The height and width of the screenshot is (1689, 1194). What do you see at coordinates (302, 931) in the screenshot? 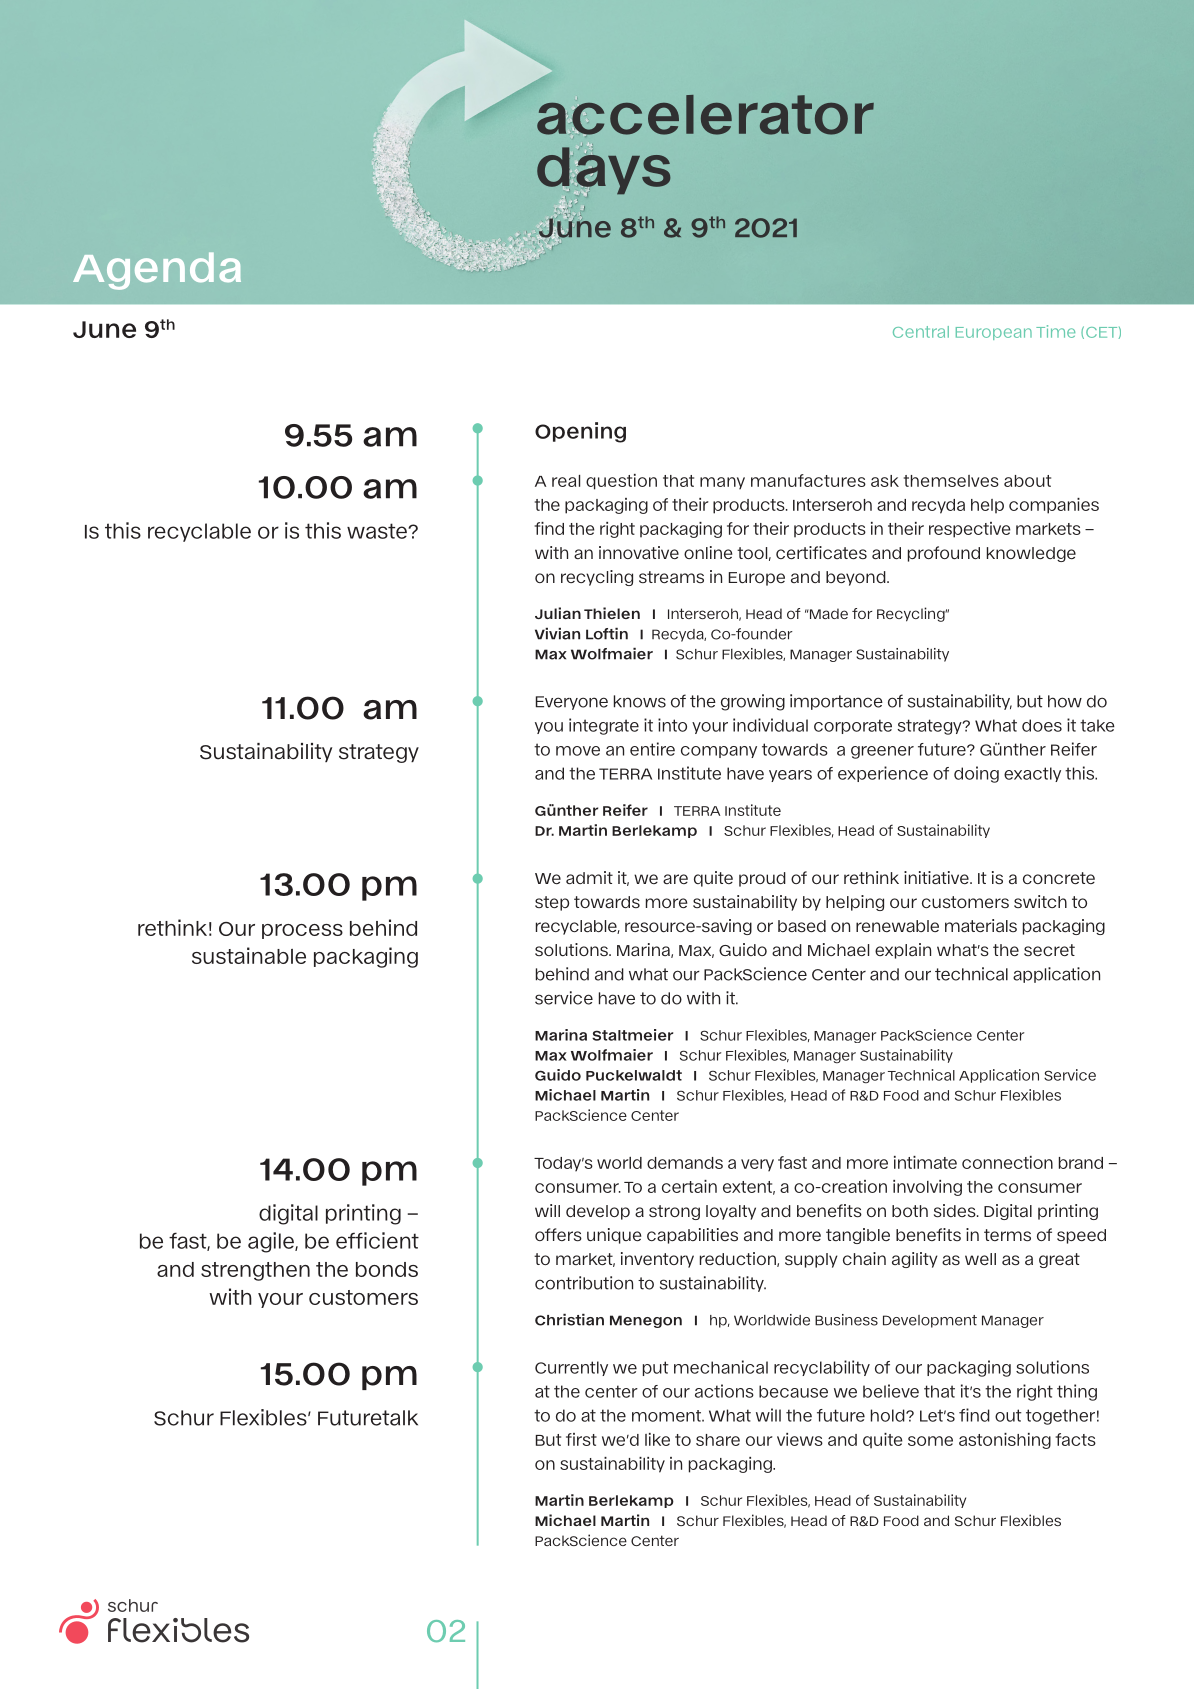
I see `process` at bounding box center [302, 931].
